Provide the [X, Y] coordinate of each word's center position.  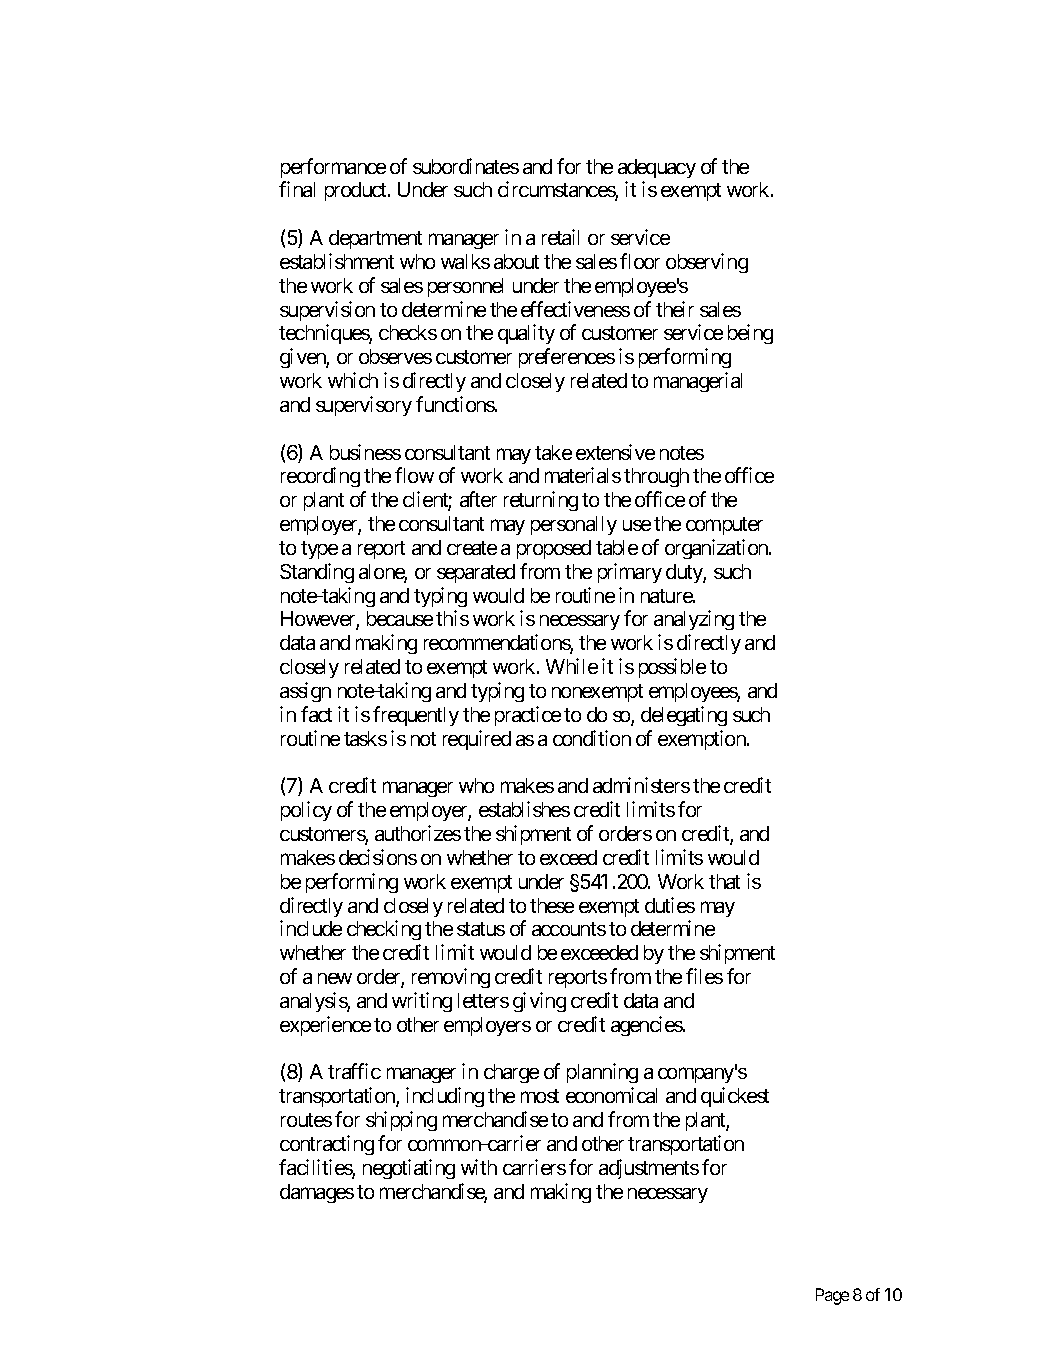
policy [306, 811]
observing [707, 263]
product [357, 191]
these [552, 905]
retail [560, 237]
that [724, 881]
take [553, 452]
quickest [735, 1097]
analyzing [694, 620]
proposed [554, 549]
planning [602, 1073]
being [750, 334]
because [400, 618]
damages [317, 1193]
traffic [354, 1071]
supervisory [364, 406]
